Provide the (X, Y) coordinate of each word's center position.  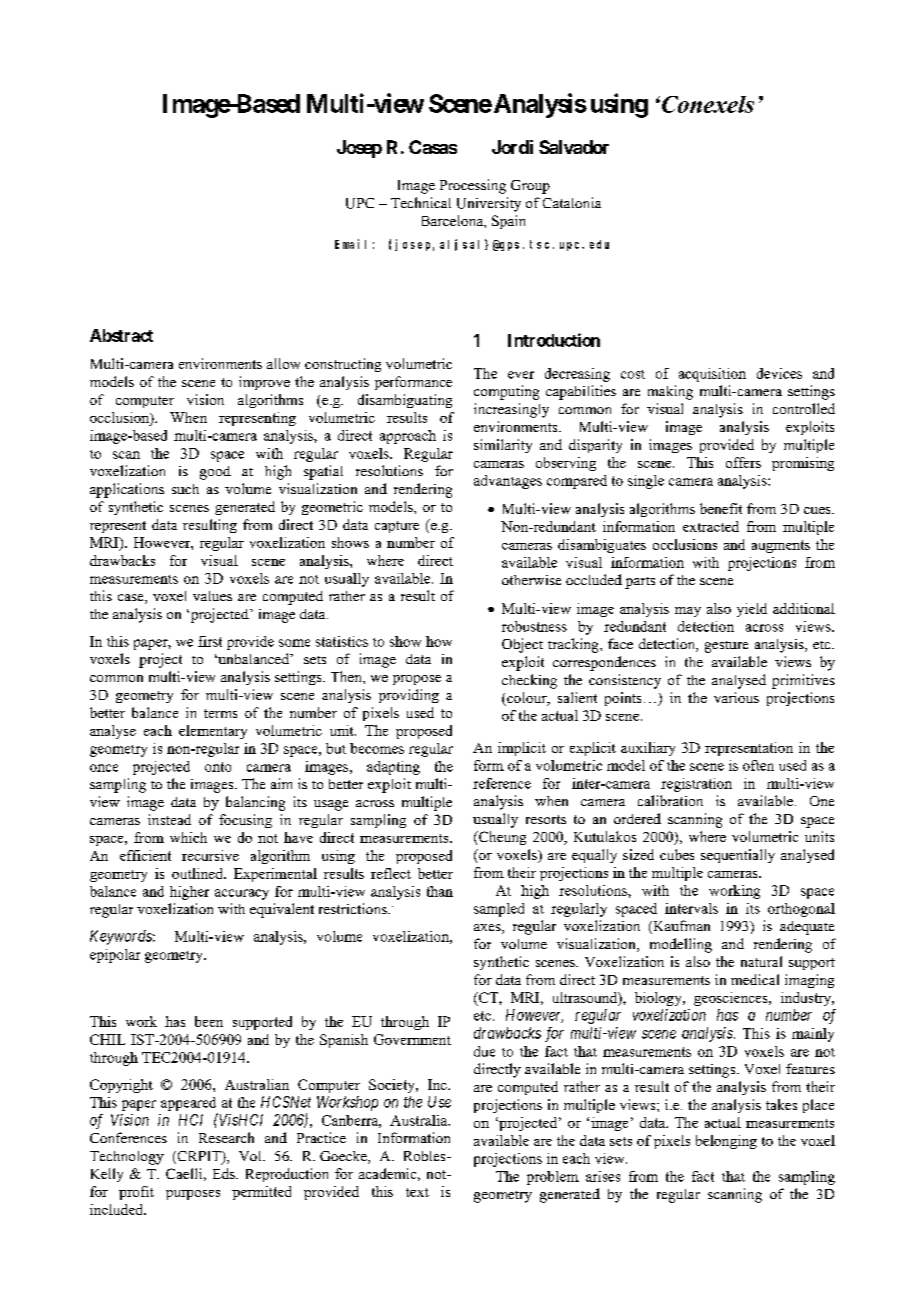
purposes (193, 1195)
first (210, 641)
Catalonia (572, 202)
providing (409, 696)
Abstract (121, 335)
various (736, 697)
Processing (473, 186)
